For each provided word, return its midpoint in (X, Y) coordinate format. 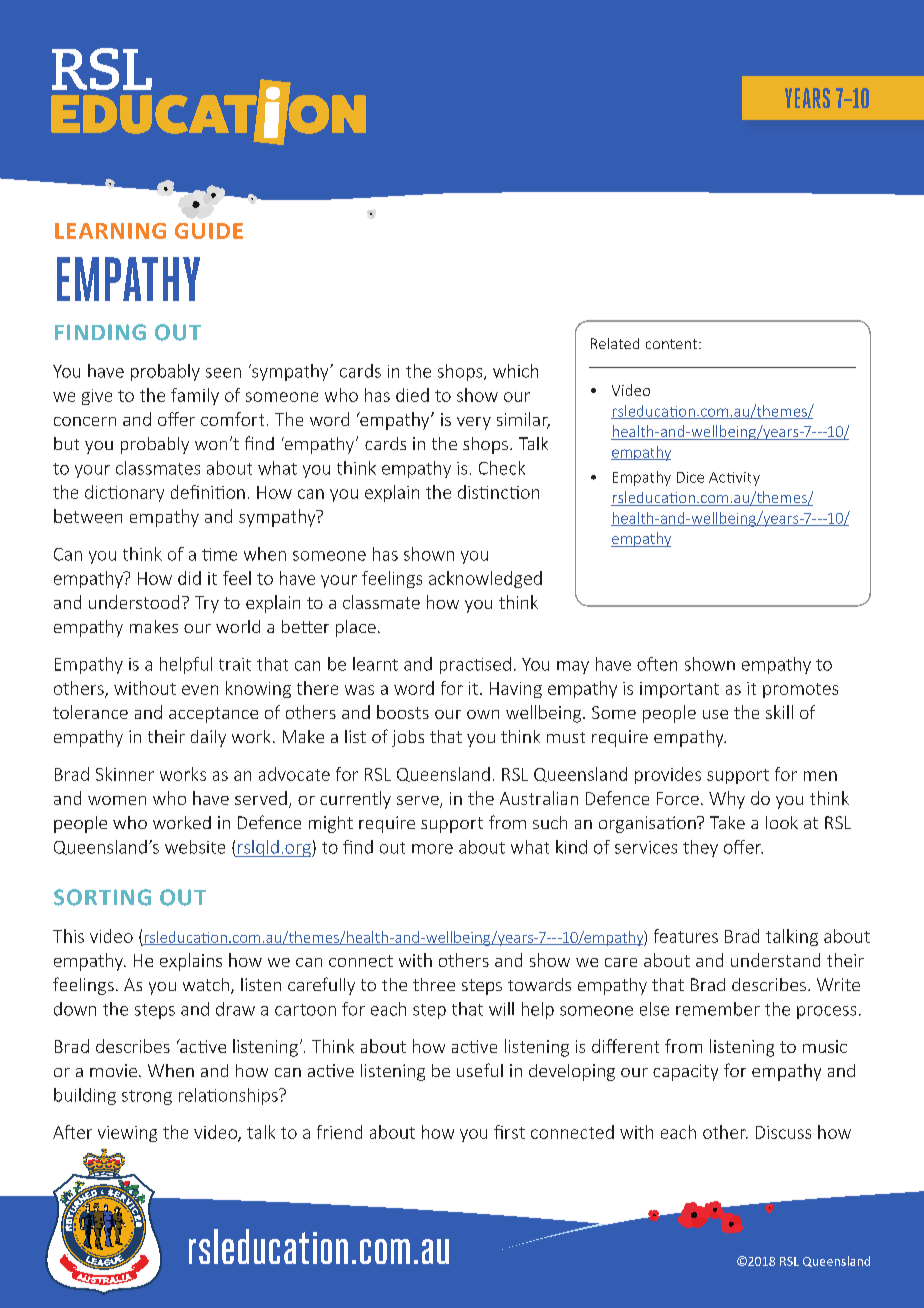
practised (475, 665)
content (673, 344)
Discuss (783, 1132)
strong (147, 1097)
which (515, 371)
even (200, 690)
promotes (800, 690)
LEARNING (110, 231)
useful (480, 1070)
